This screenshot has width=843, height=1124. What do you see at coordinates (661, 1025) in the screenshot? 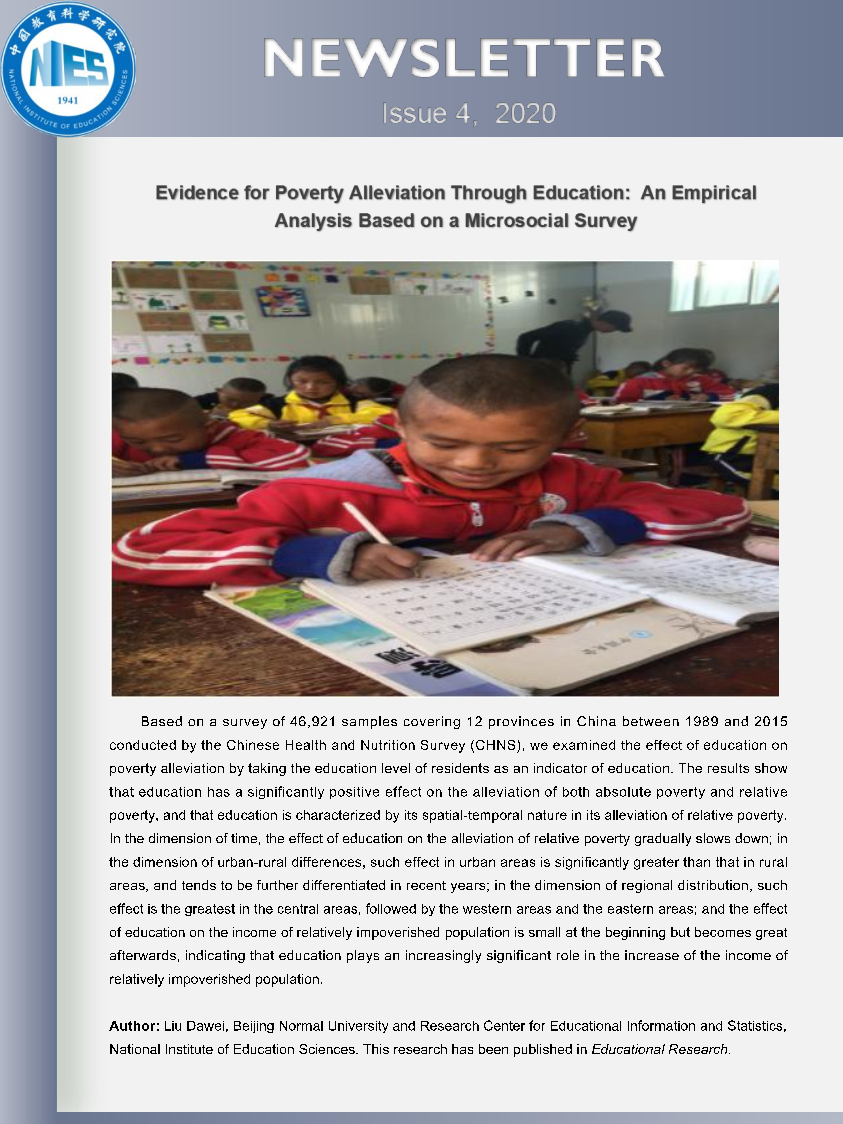
I see `Information` at bounding box center [661, 1025].
